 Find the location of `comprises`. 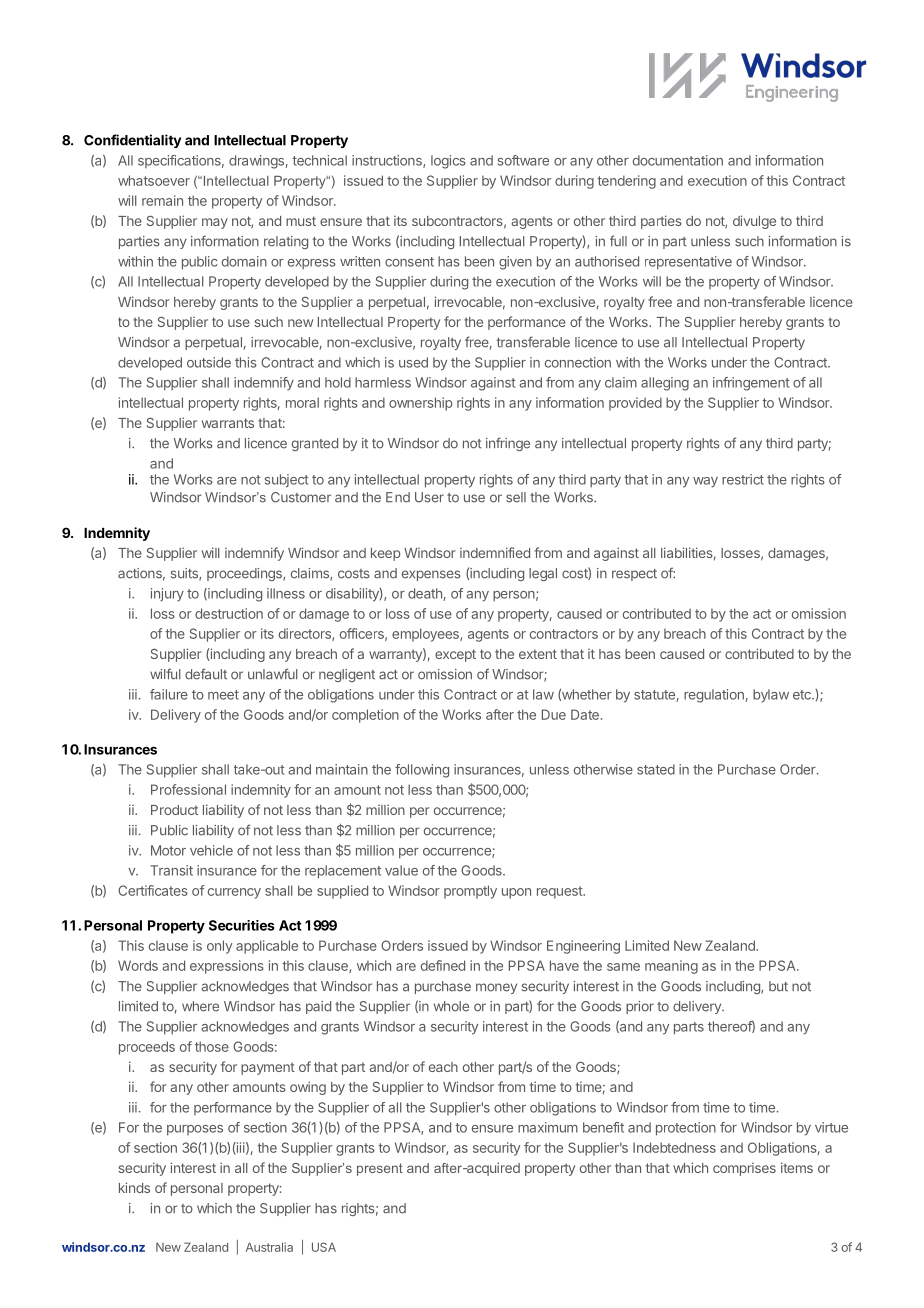

comprises is located at coordinates (744, 1169).
